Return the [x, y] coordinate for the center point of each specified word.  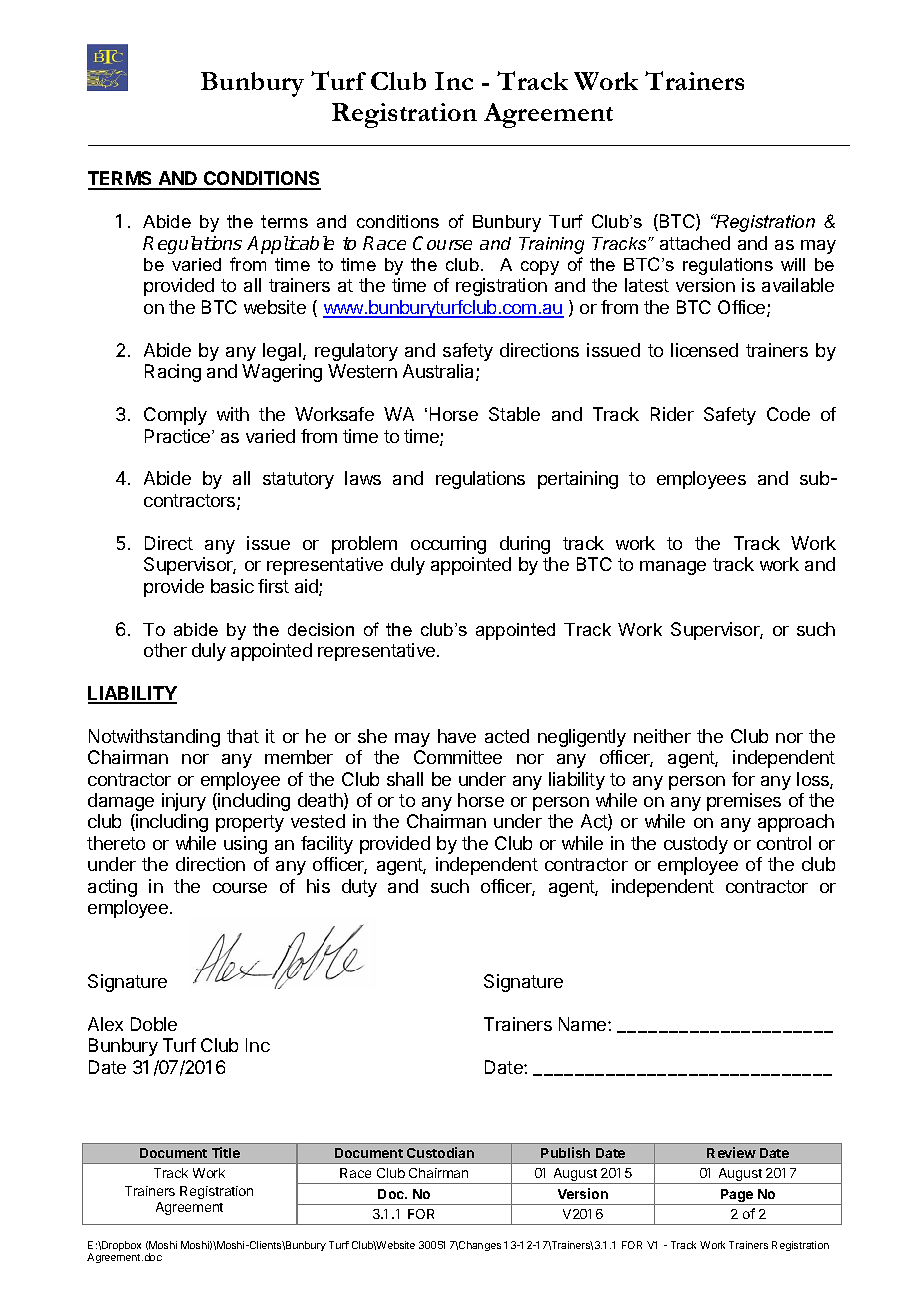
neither [662, 736]
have [457, 736]
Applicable [290, 245]
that [243, 736]
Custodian [440, 1152]
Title [226, 1152]
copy [540, 268]
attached [695, 243]
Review [731, 1152]
